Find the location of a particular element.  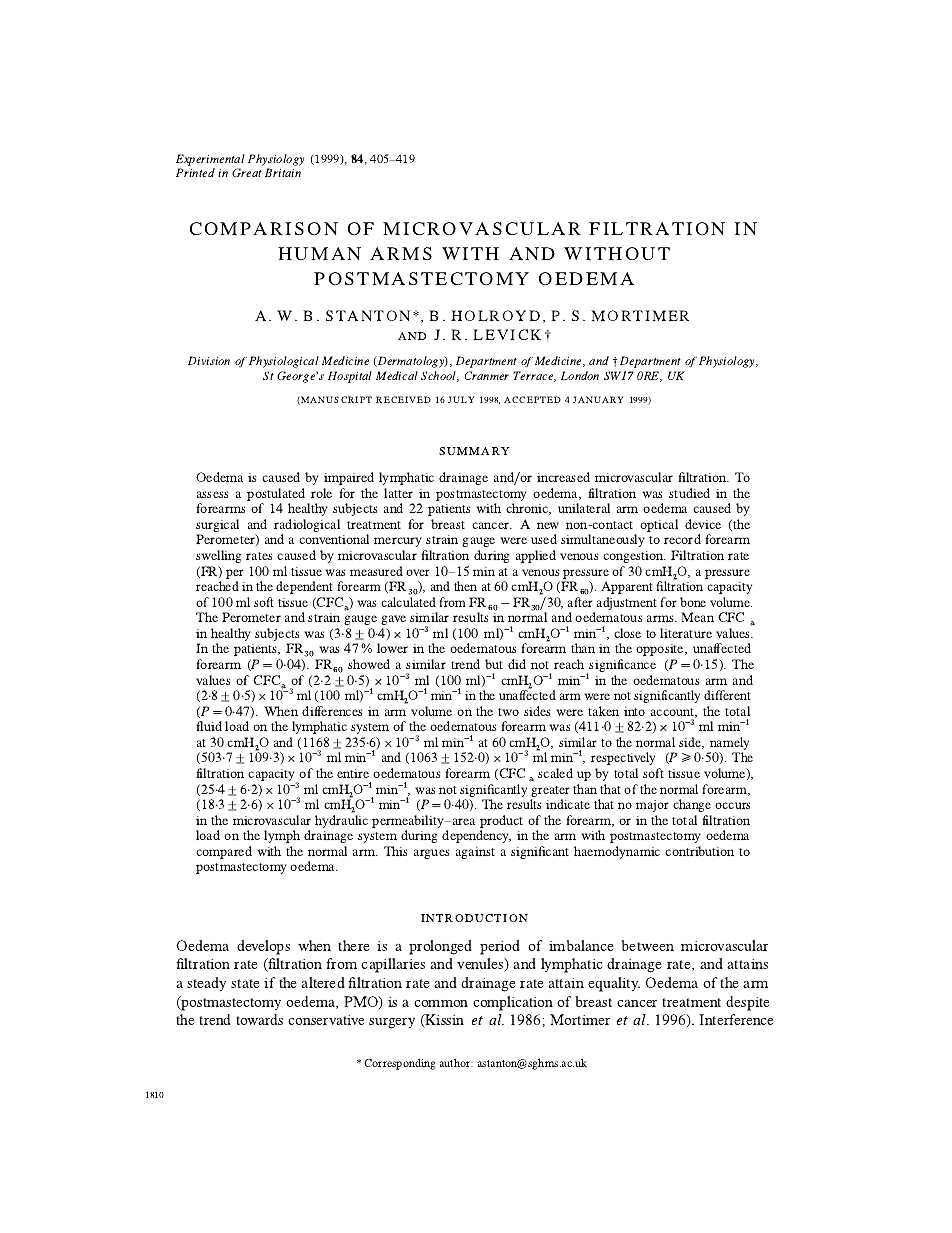

author is located at coordinates (456, 1062).
